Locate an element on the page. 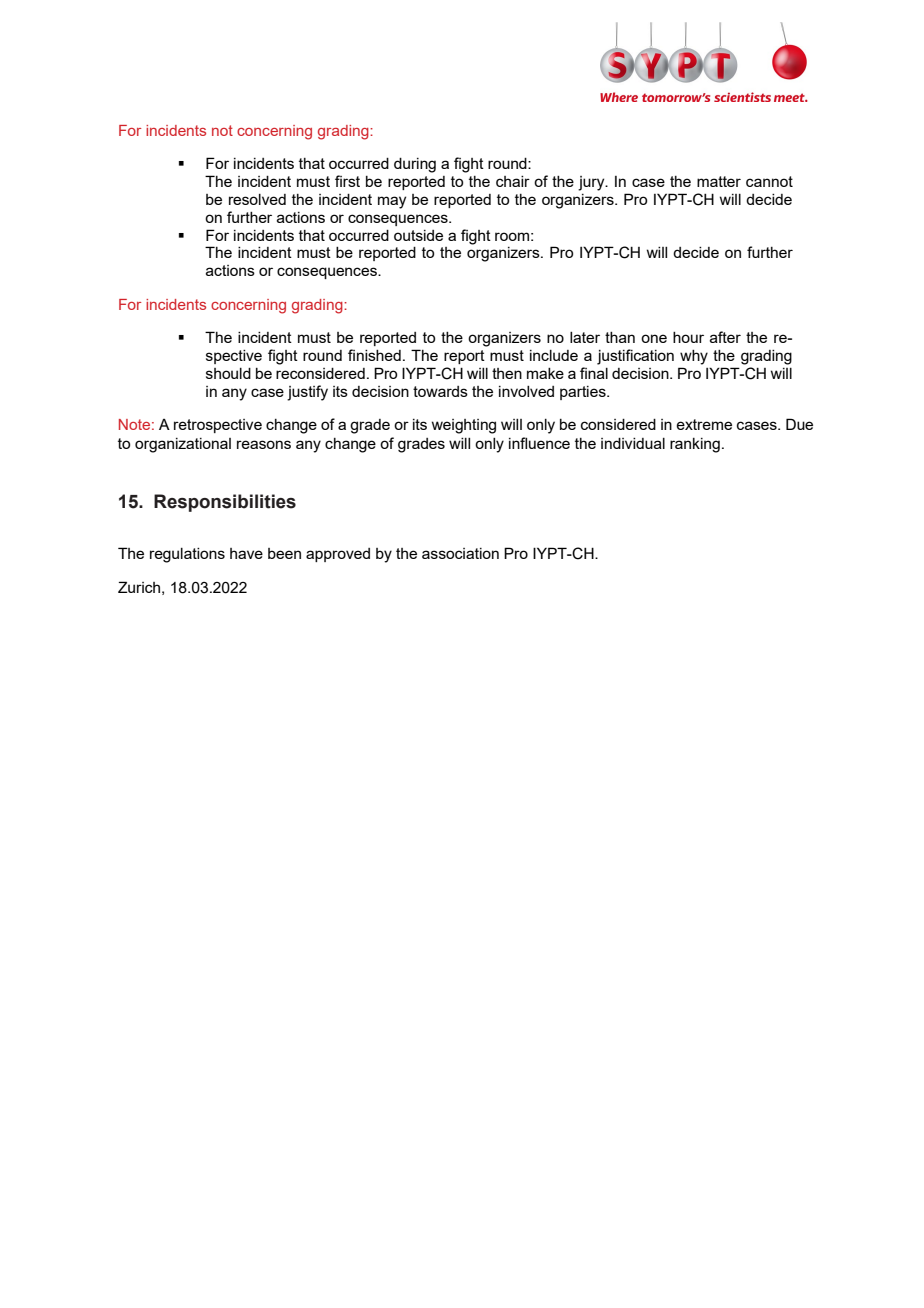 The height and width of the page is (1308, 924). reasons is located at coordinates (264, 444).
